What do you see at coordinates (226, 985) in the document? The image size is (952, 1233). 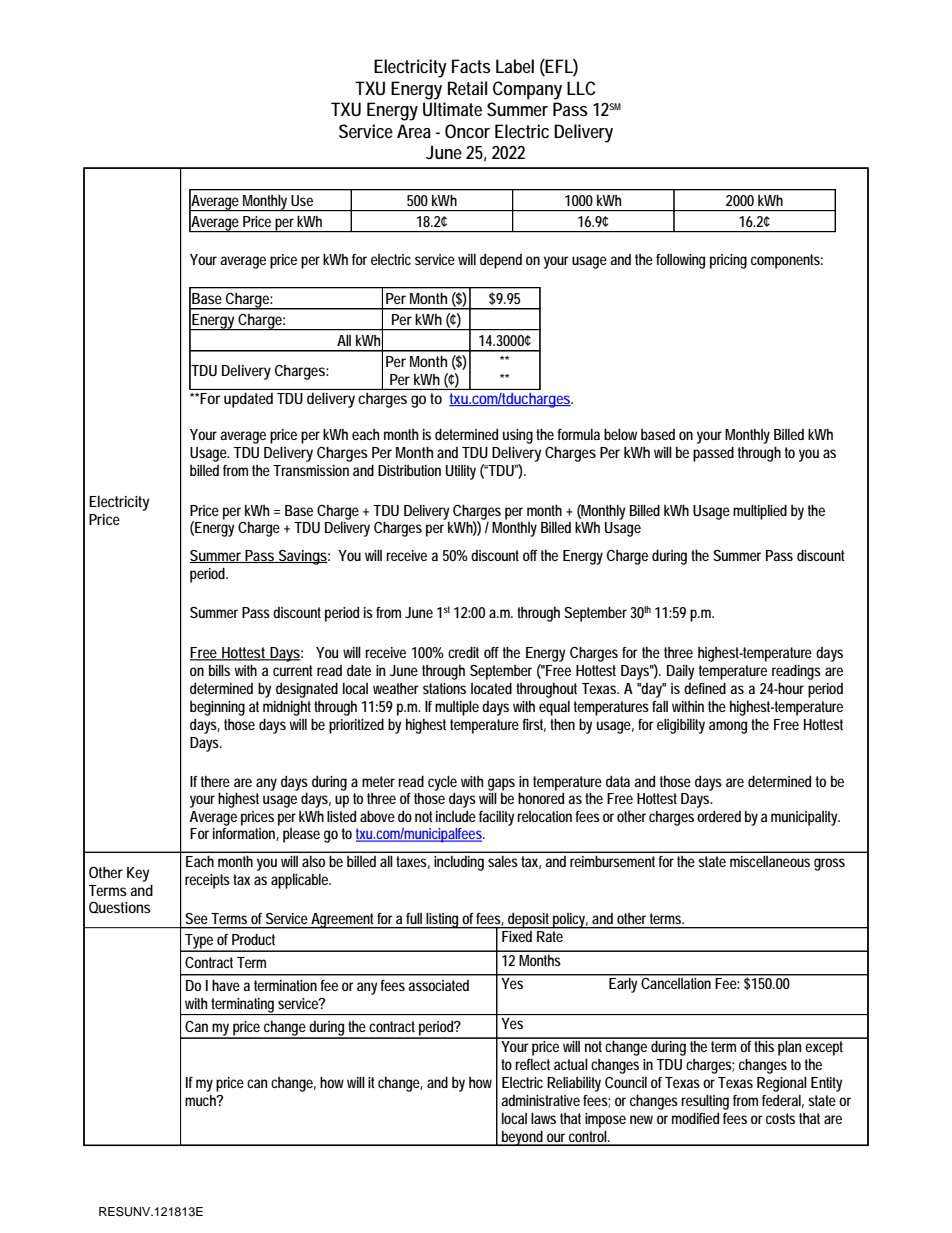 I see `have` at bounding box center [226, 985].
